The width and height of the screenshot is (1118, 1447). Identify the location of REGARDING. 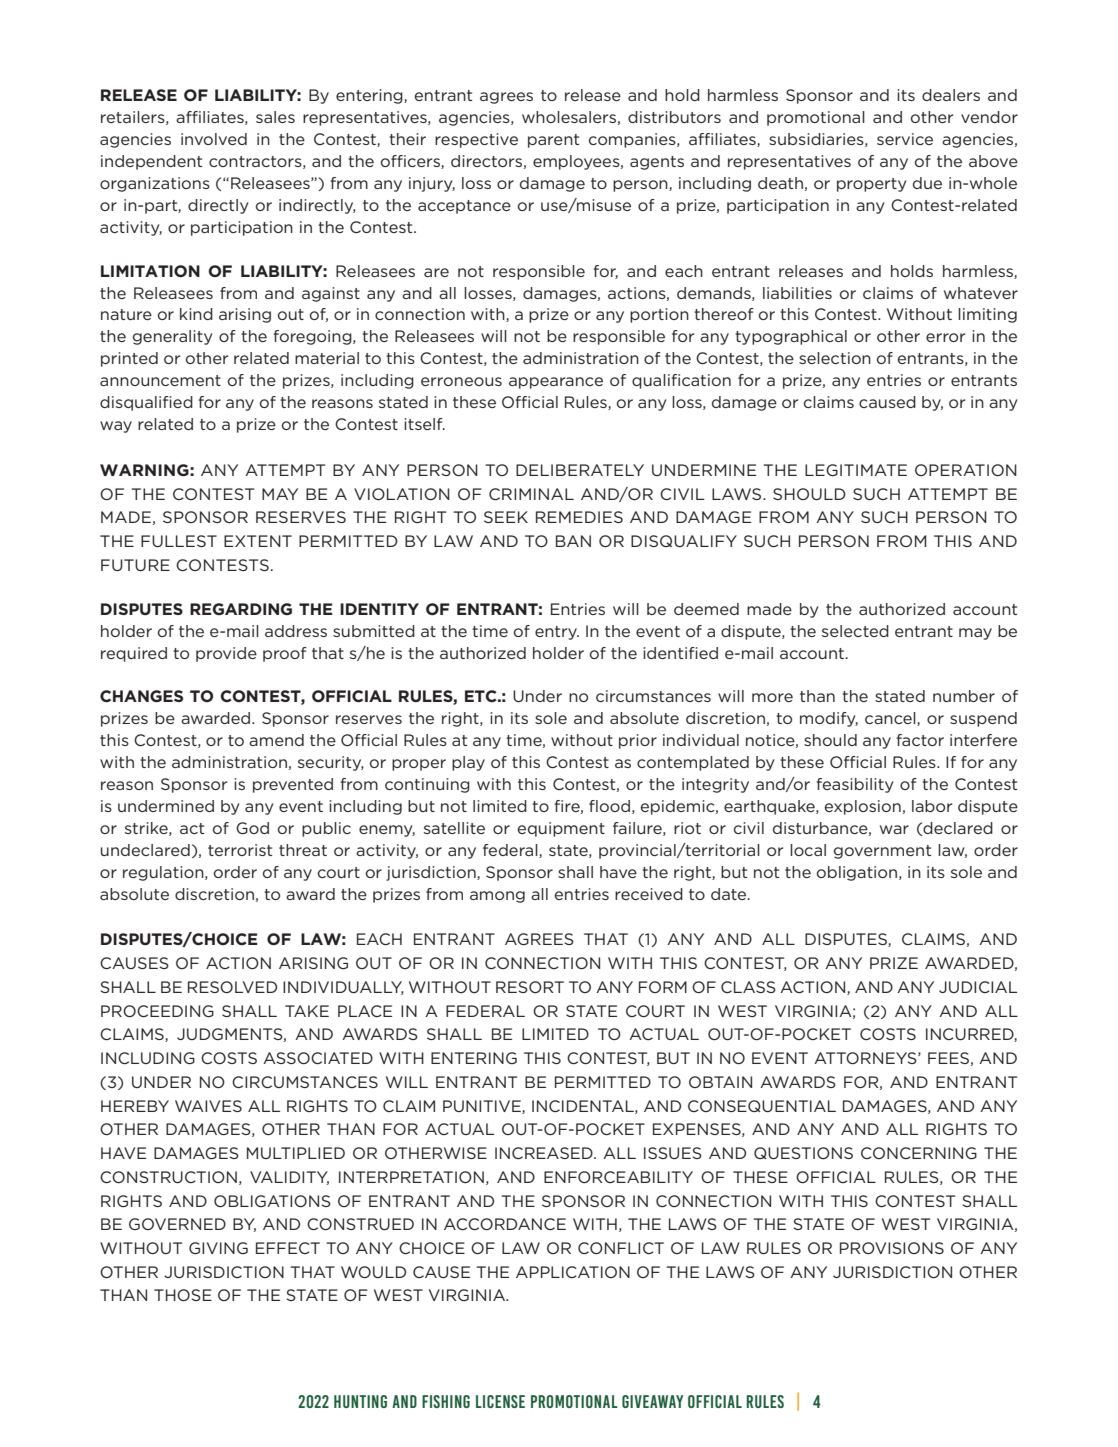
(241, 609).
